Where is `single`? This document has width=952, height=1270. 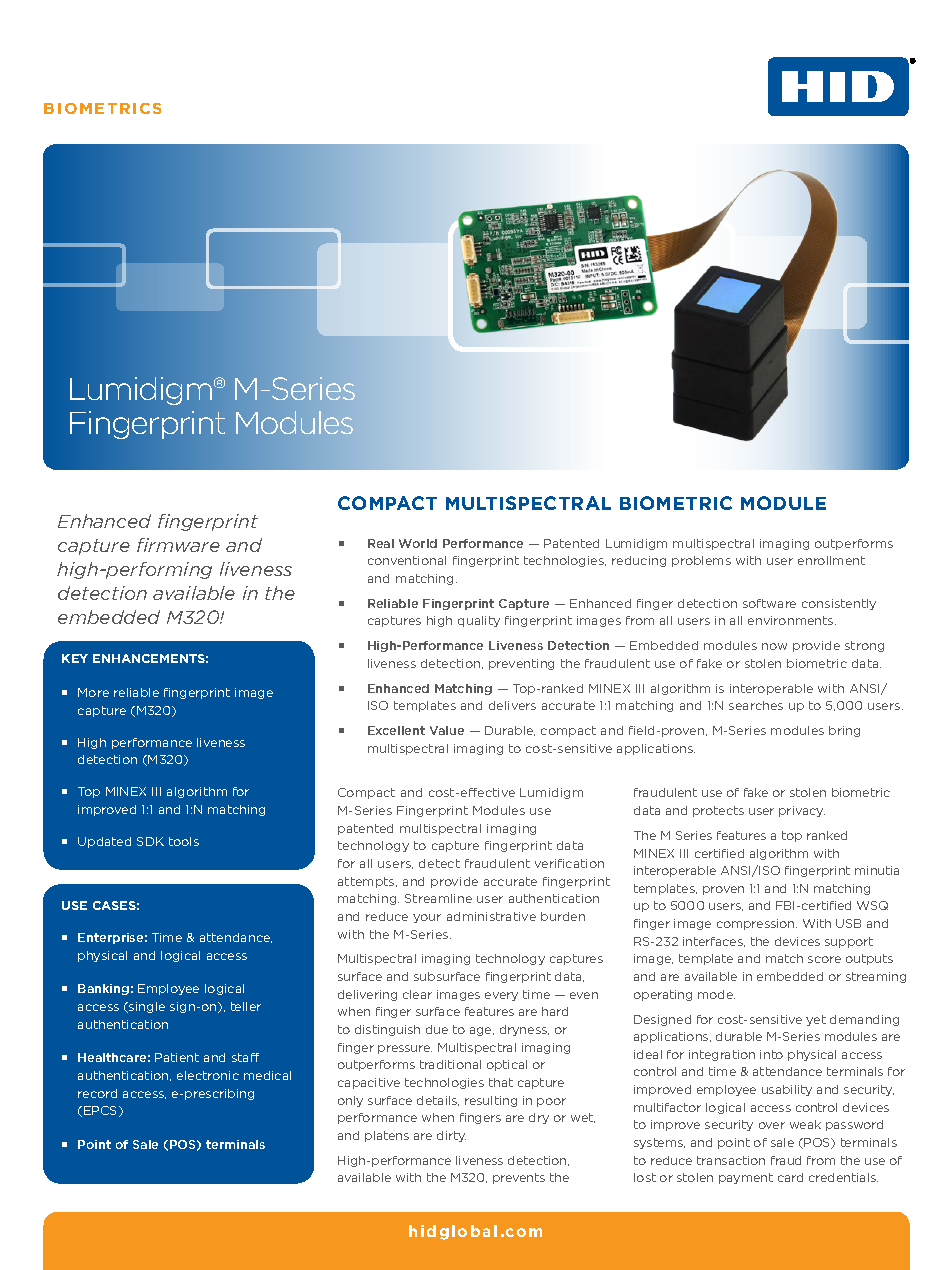 single is located at coordinates (146, 1007).
